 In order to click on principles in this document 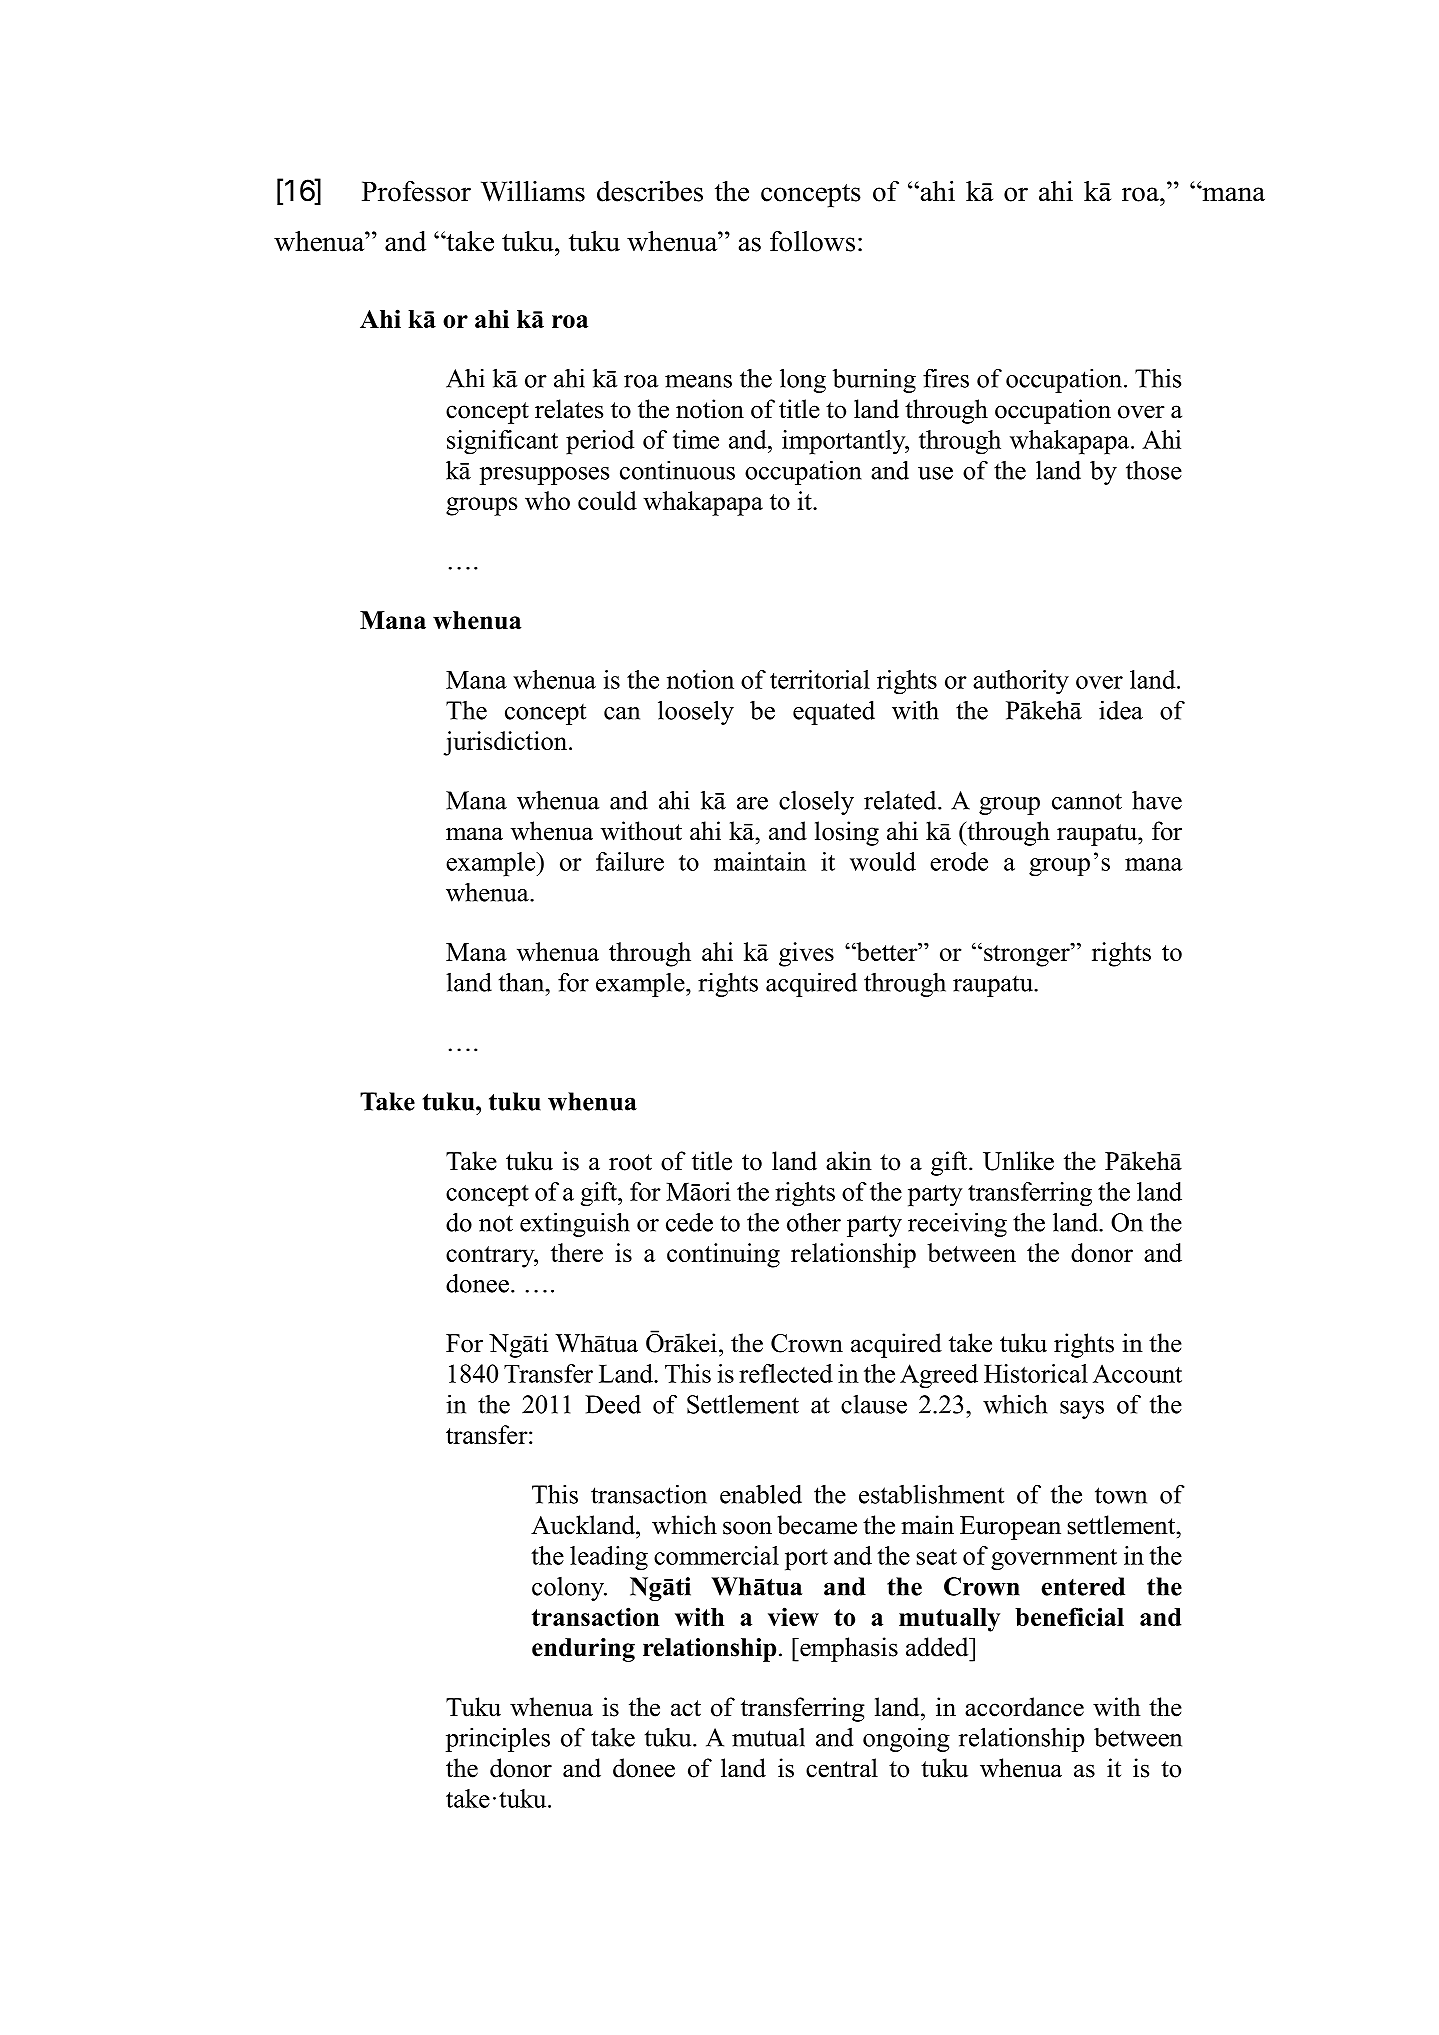, I will do `click(498, 1739)`.
